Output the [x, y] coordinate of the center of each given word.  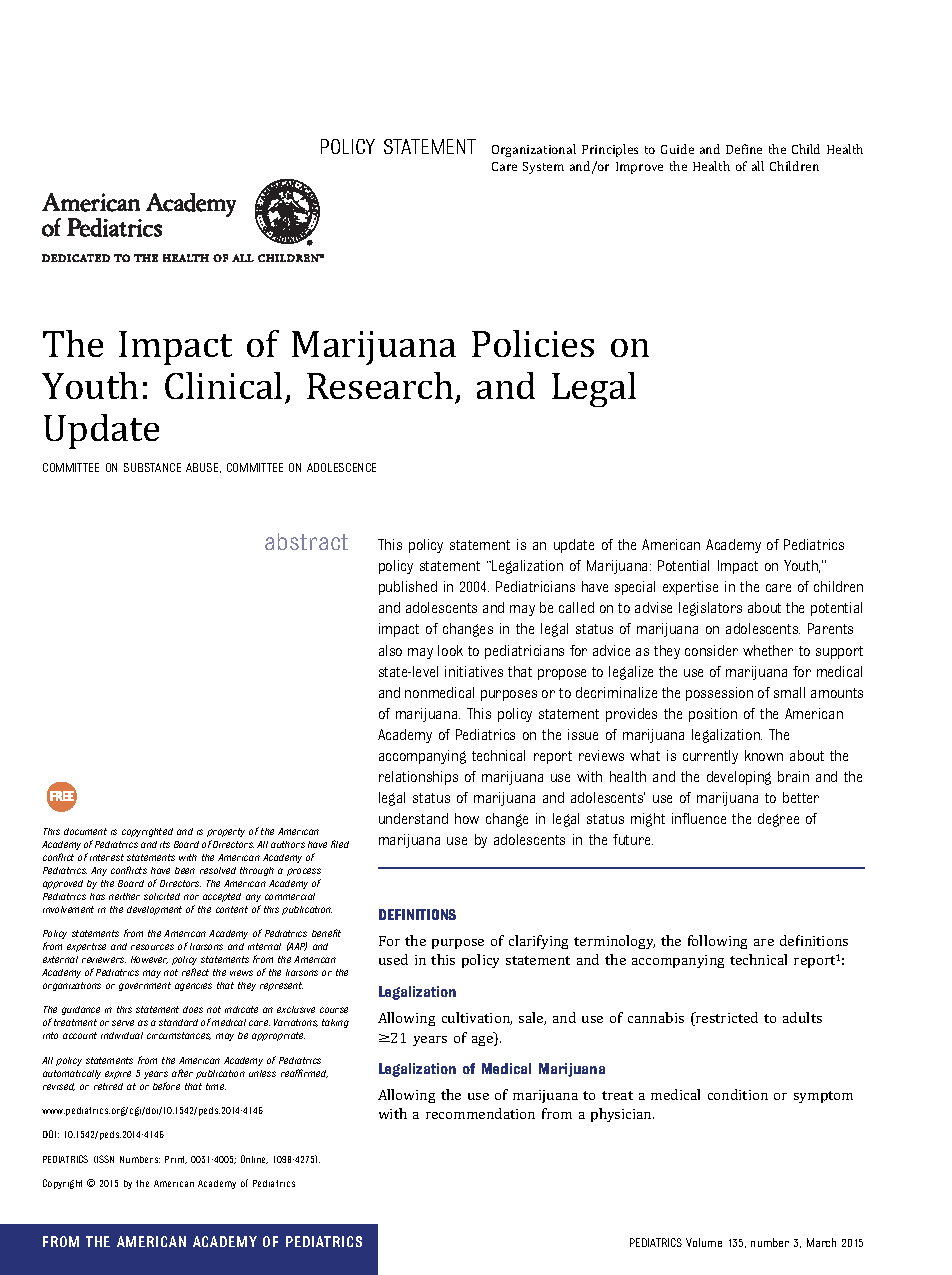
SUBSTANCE [152, 467]
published [408, 588]
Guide [677, 149]
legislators [710, 609]
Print [176, 1160]
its [165, 844]
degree [778, 820]
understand [413, 818]
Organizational [534, 150]
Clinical [223, 385]
